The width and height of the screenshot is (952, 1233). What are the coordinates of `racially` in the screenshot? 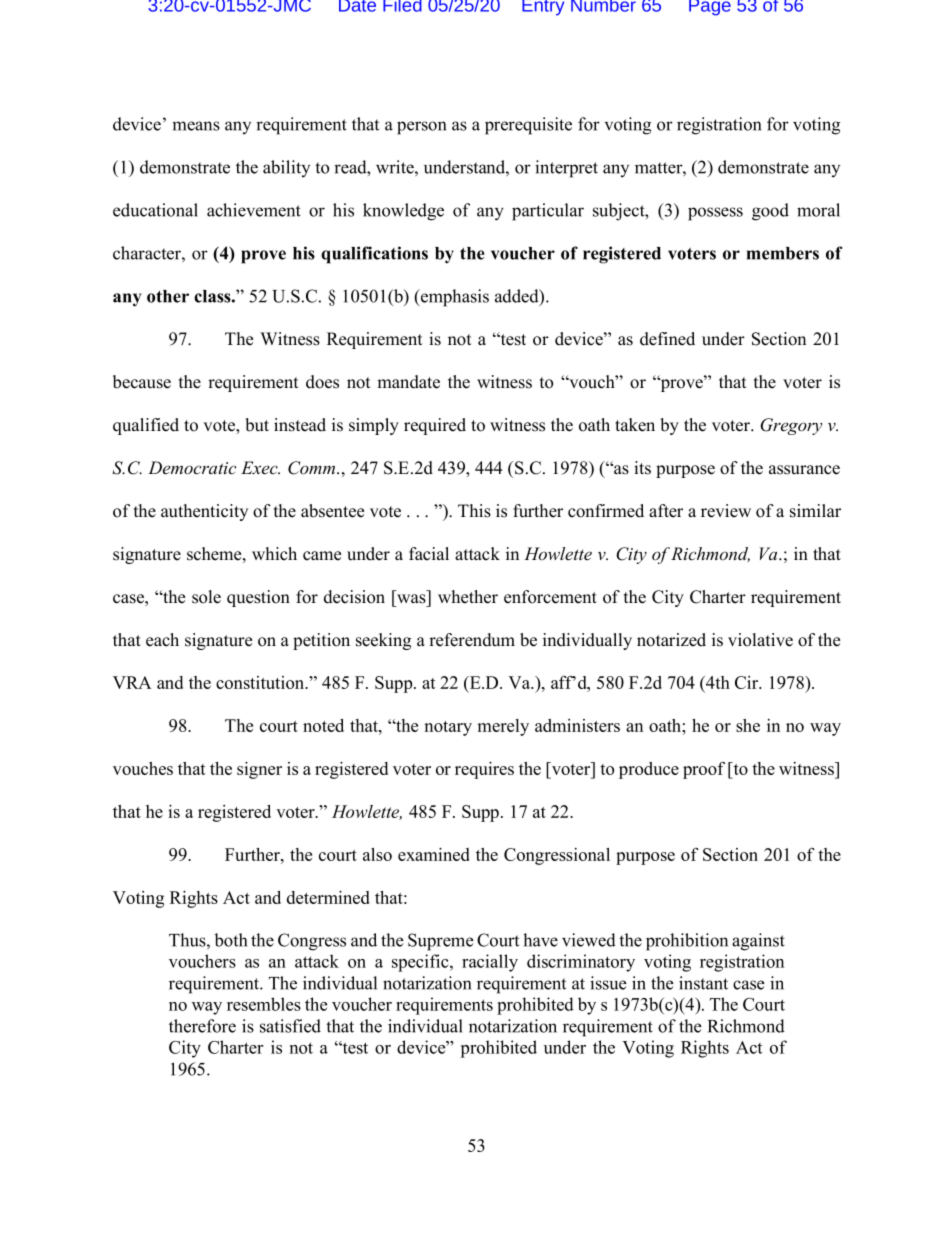 It's located at (490, 963).
